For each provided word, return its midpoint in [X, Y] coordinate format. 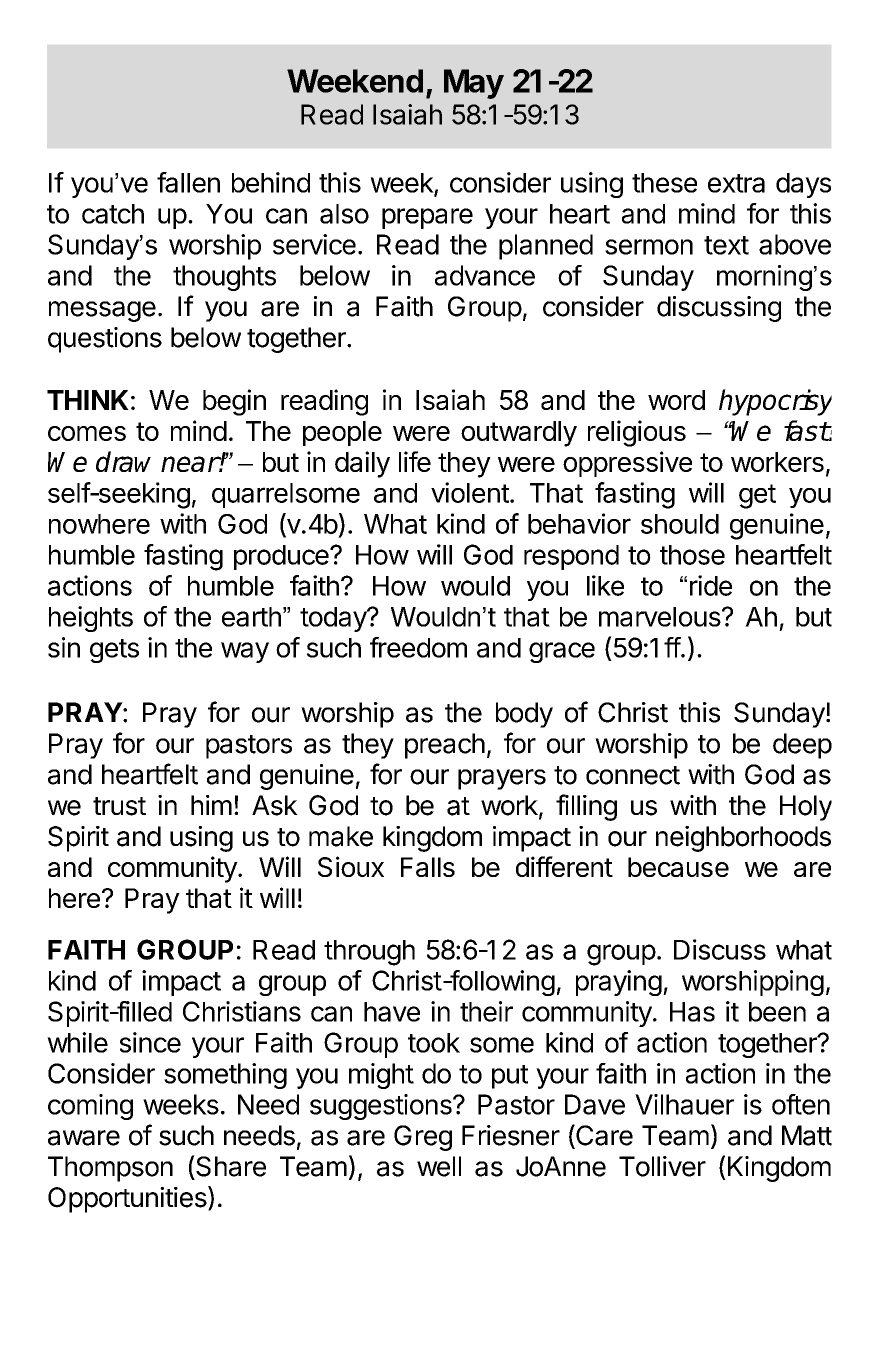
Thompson [110, 1169]
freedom [418, 647]
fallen [188, 182]
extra [736, 183]
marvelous [660, 617]
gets [114, 651]
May [474, 84]
